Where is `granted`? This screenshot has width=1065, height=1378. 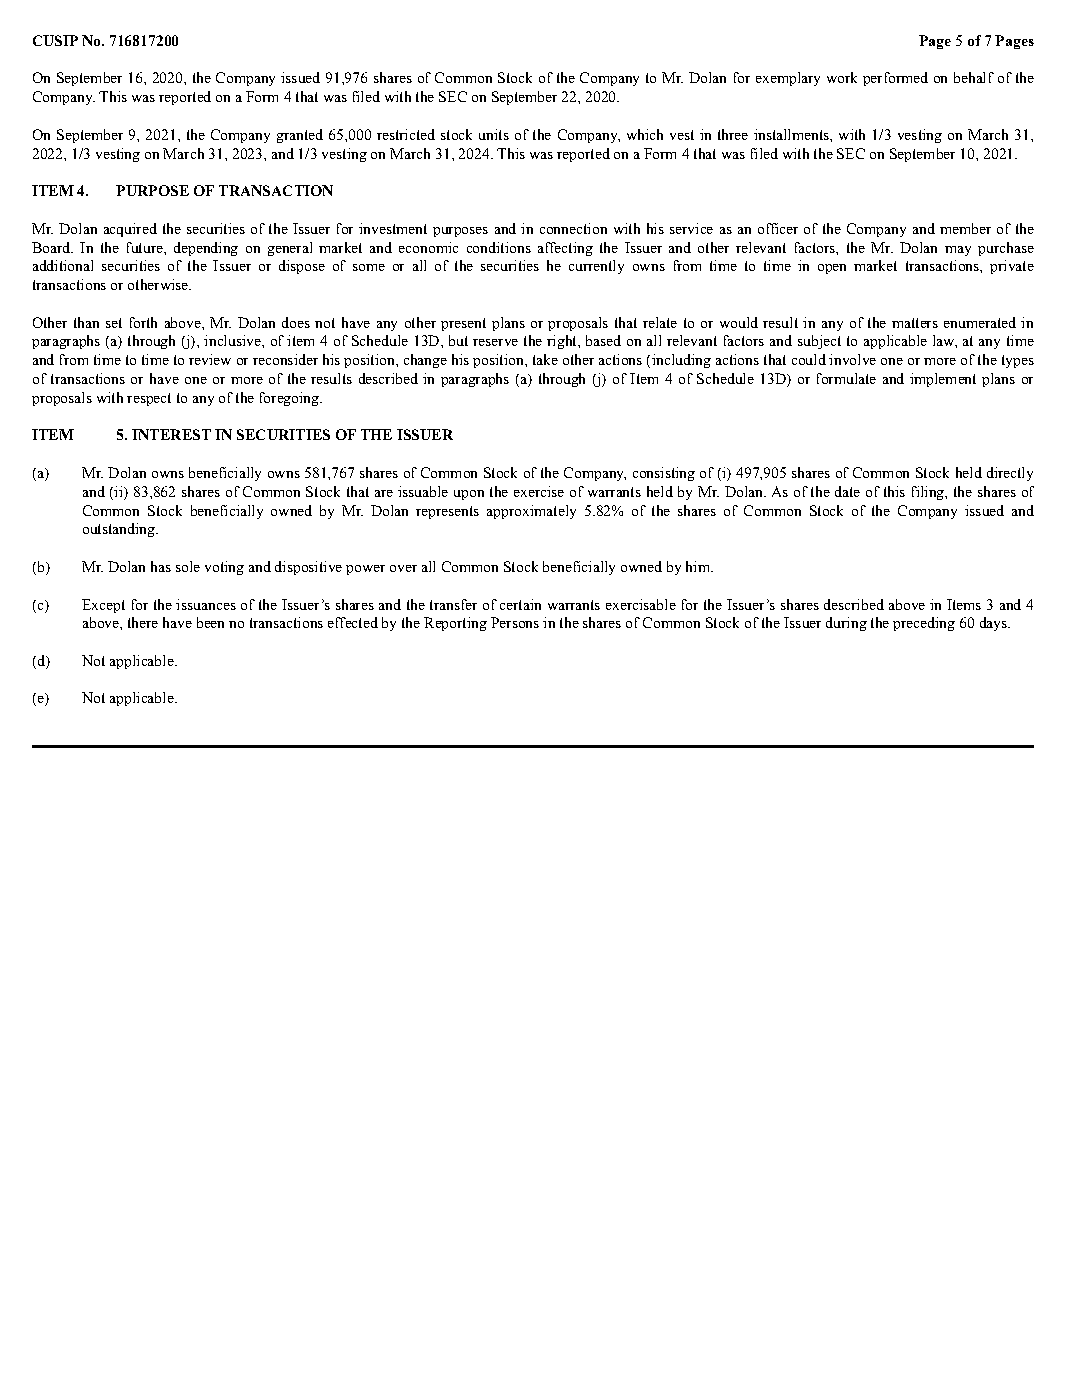
granted is located at coordinates (300, 136).
